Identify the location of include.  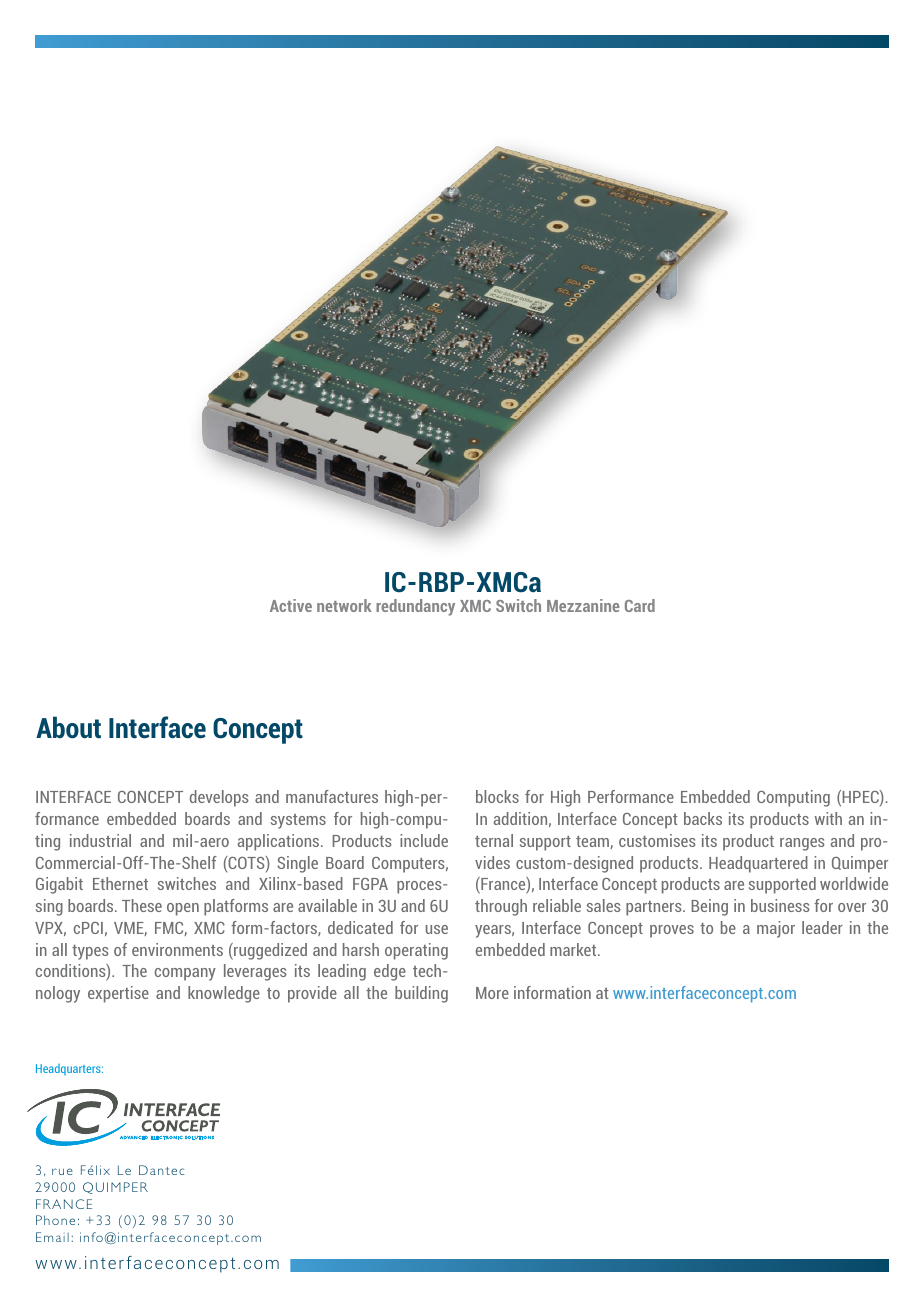
(424, 840).
